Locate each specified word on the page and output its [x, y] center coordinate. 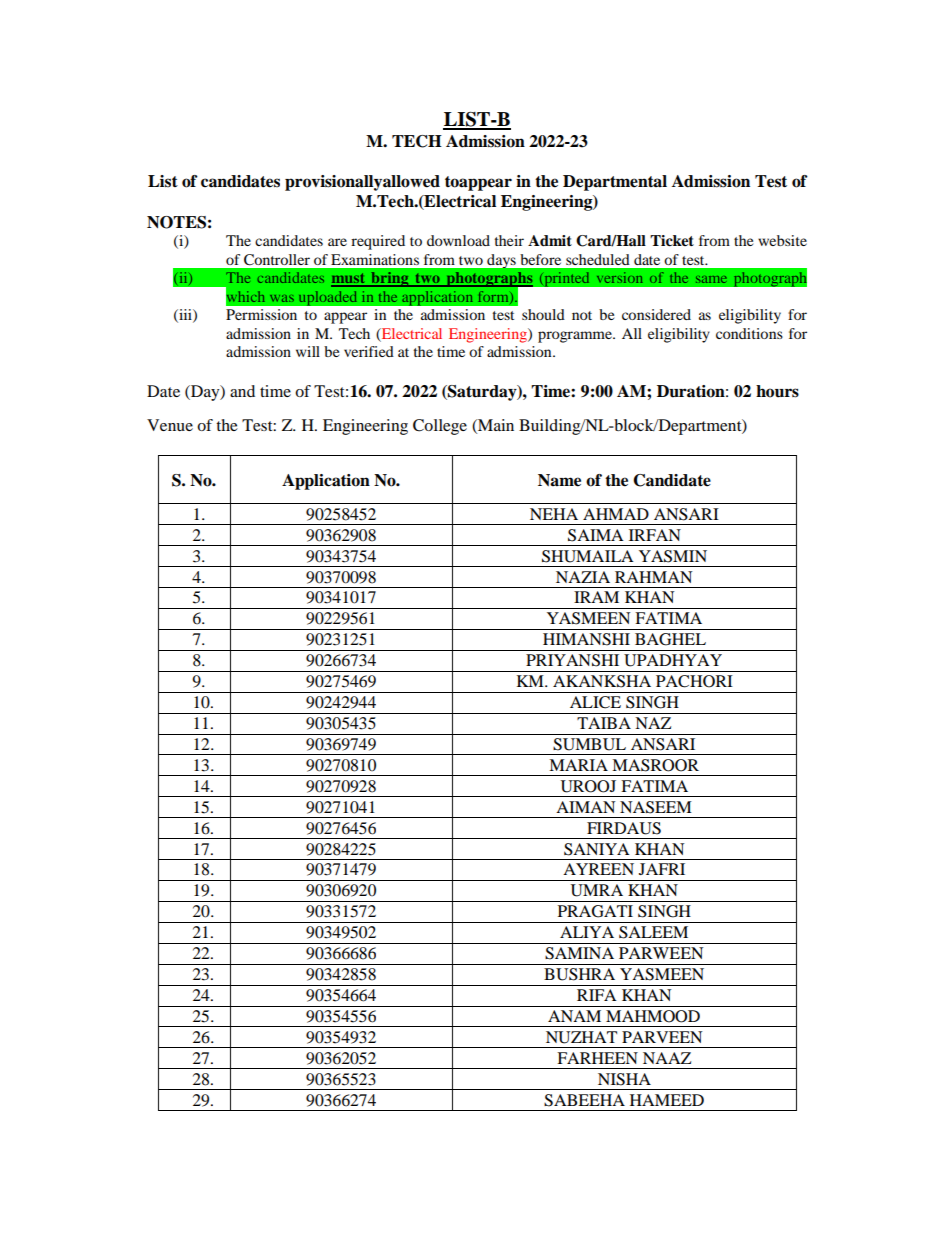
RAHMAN [653, 577]
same [711, 279]
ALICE [595, 702]
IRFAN [655, 535]
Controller [277, 260]
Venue [170, 425]
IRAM [596, 597]
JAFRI [662, 869]
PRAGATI [595, 911]
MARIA [578, 765]
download [458, 240]
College [440, 427]
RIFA [597, 995]
